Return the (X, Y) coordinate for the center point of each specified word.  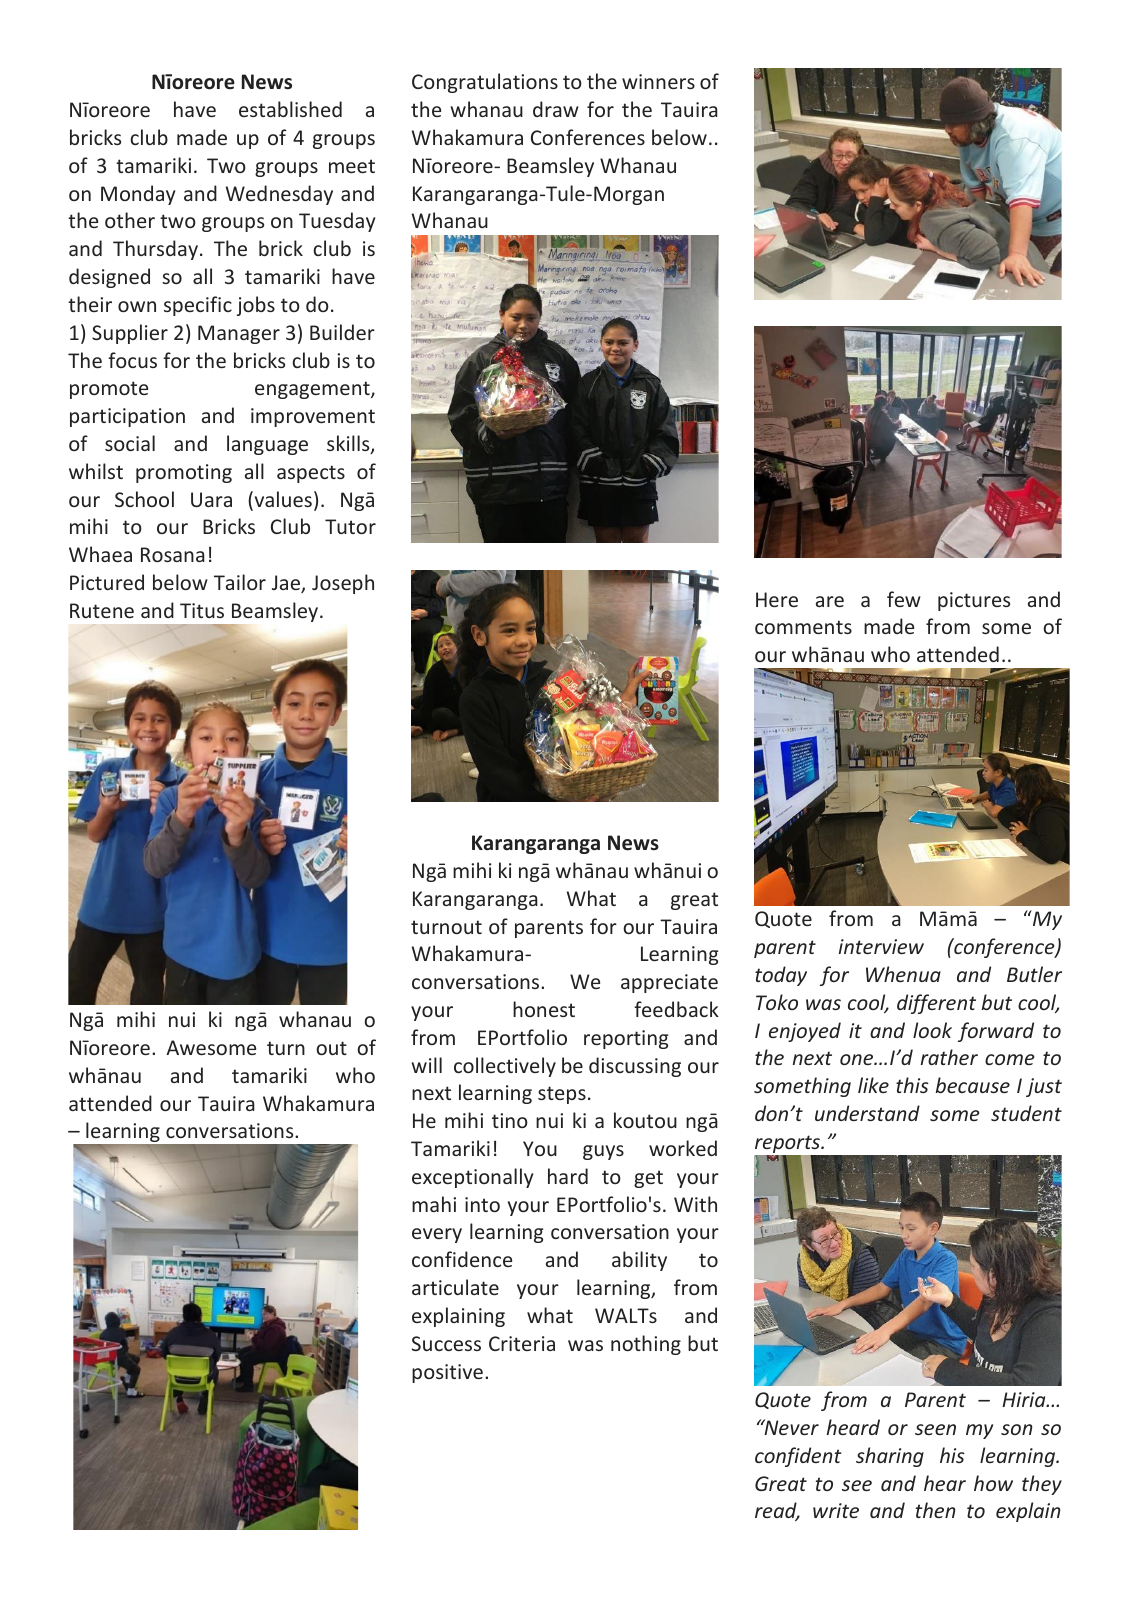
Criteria (522, 1343)
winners (658, 81)
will (427, 1065)
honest (544, 1009)
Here (777, 599)
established (290, 109)
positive (447, 1373)
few (904, 599)
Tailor (240, 582)
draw (556, 109)
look (932, 1030)
